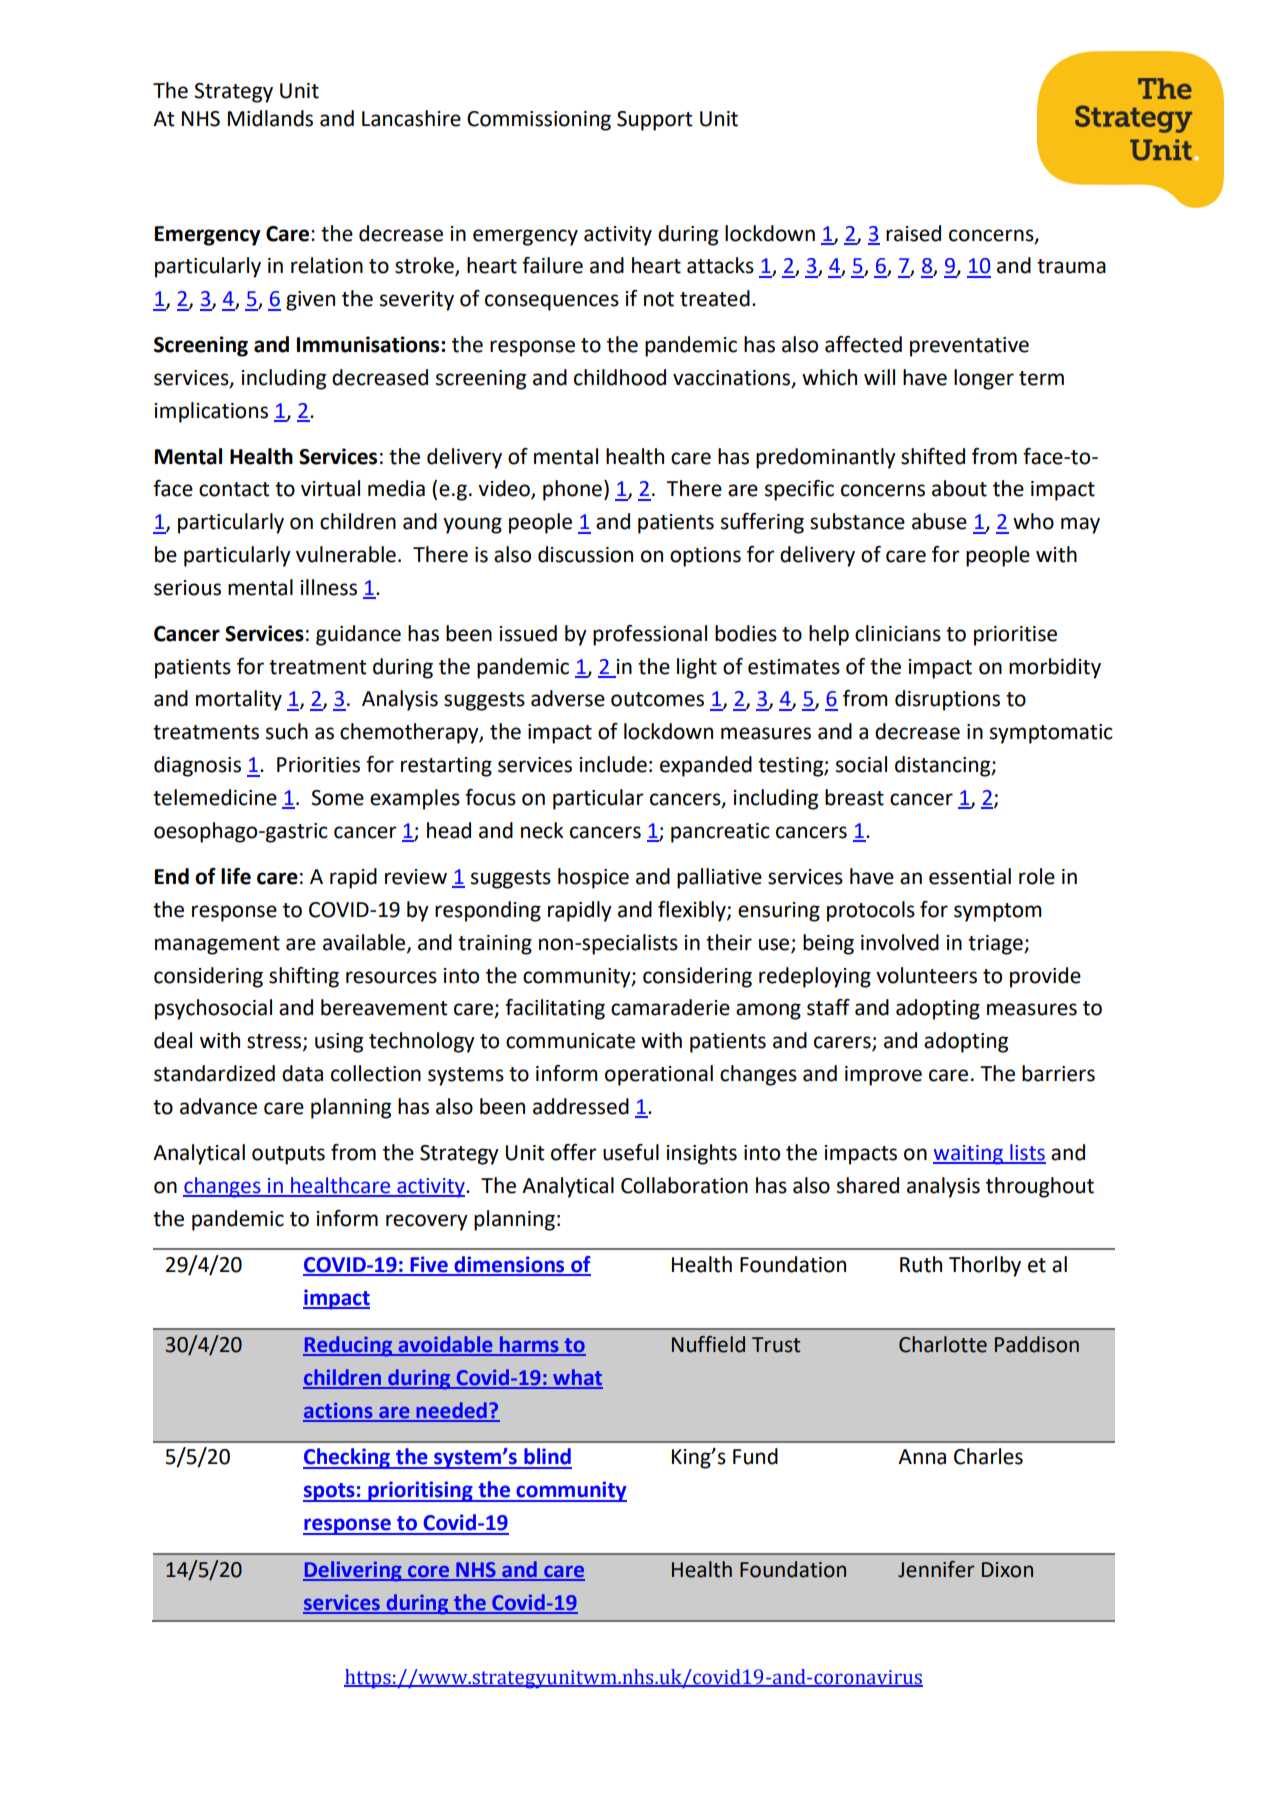 Image resolution: width=1268 pixels, height=1793 pixels. I want to click on spots, so click(330, 1492).
